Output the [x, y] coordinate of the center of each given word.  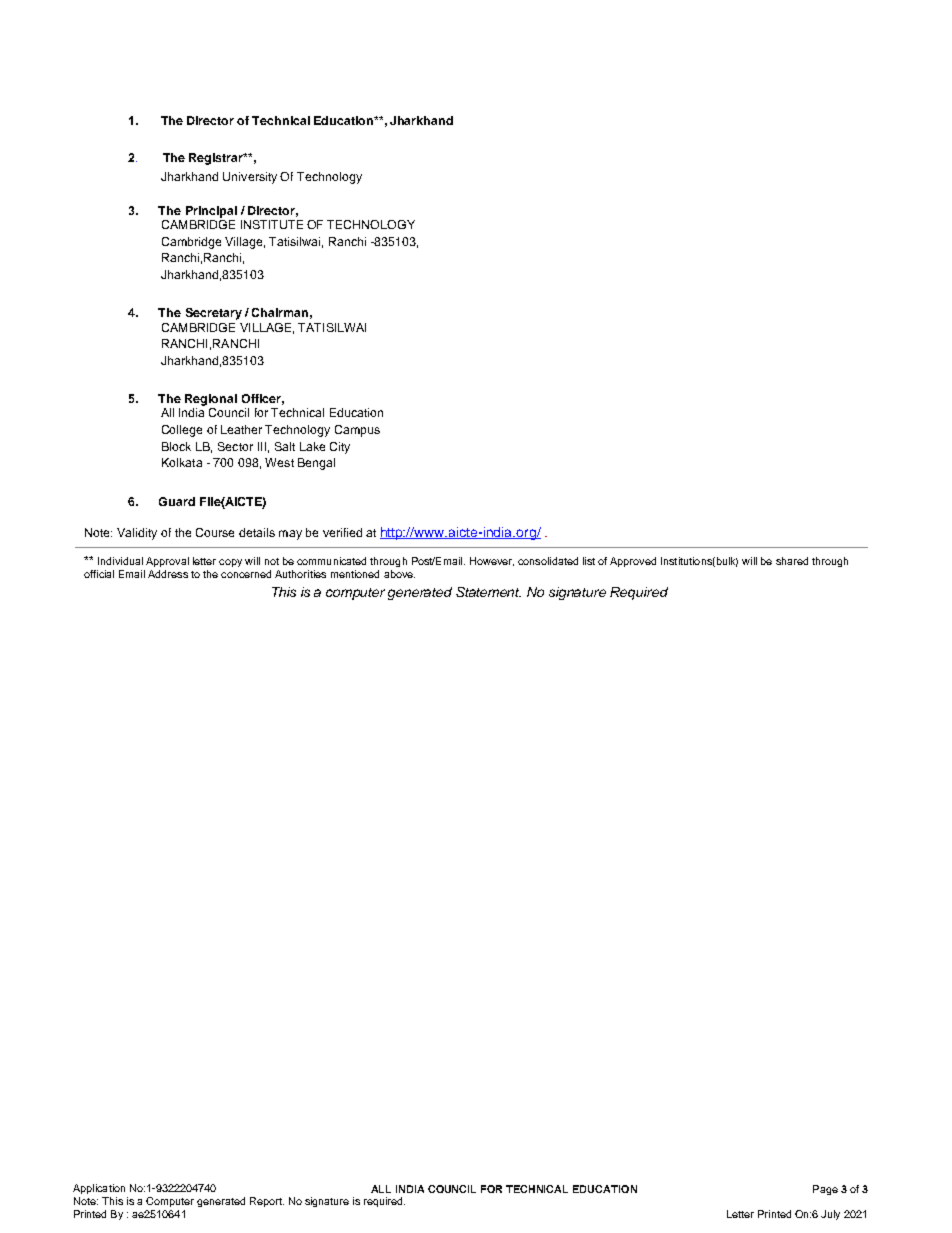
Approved [633, 562]
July [830, 1215]
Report [267, 1202]
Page [825, 1190]
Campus [357, 431]
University [250, 178]
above [399, 574]
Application [99, 1189]
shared [792, 561]
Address [168, 574]
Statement [488, 592]
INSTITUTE [272, 224]
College [182, 431]
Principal [211, 212]
